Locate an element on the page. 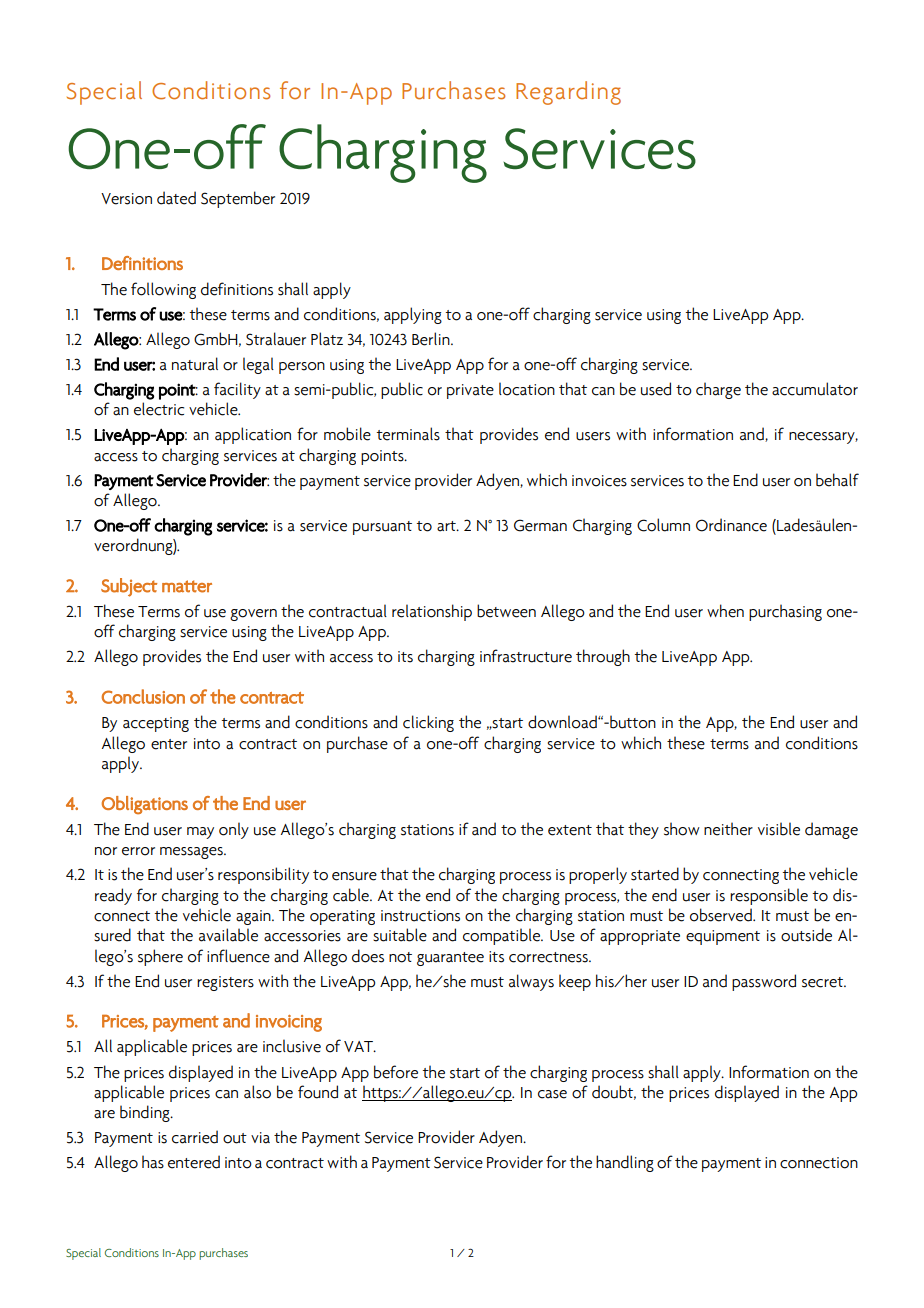  dated is located at coordinates (176, 198).
